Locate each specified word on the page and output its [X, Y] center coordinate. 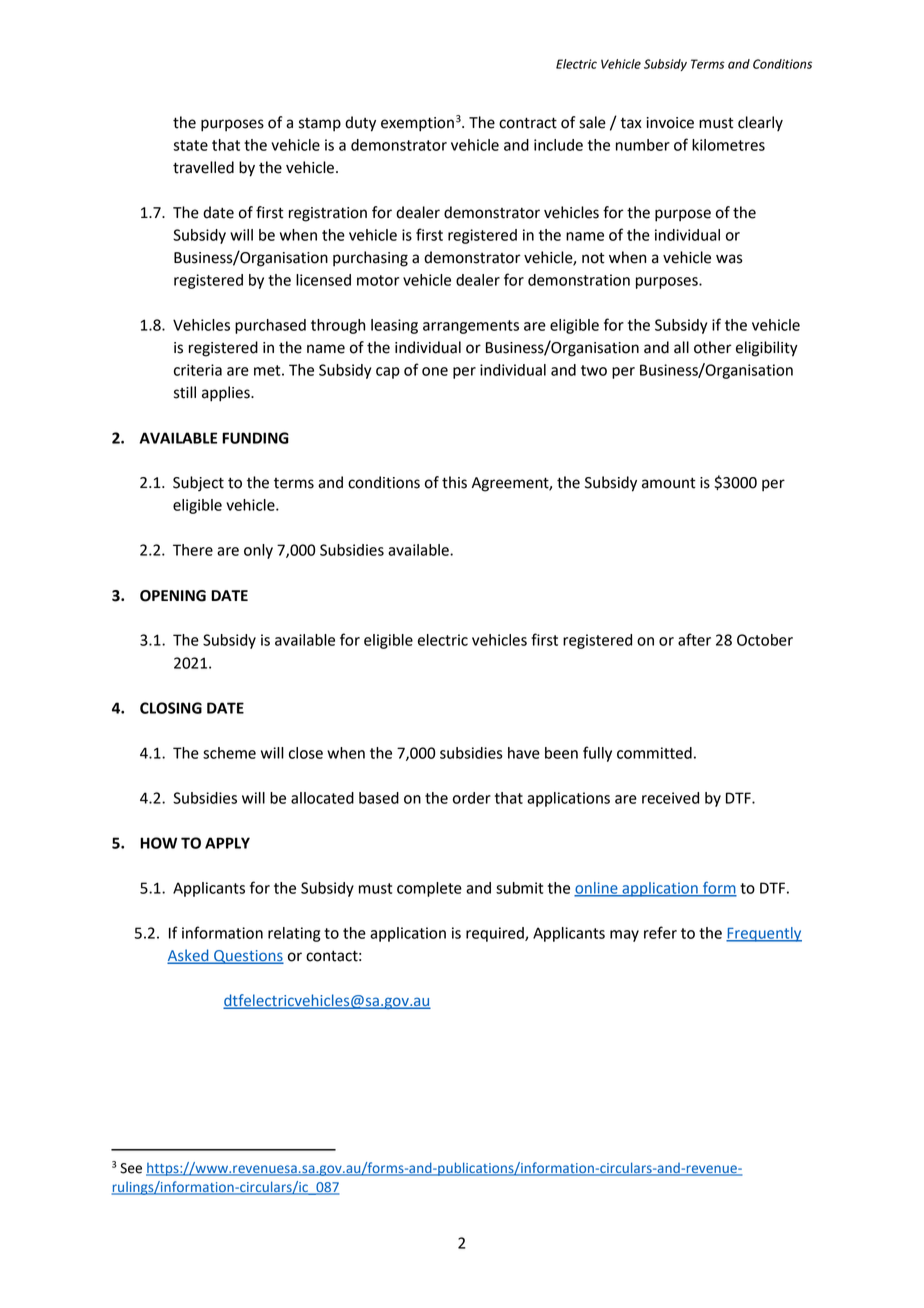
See [131, 1168]
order [472, 798]
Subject [198, 484]
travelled [203, 167]
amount [669, 483]
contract [528, 123]
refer [660, 932]
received [670, 798]
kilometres [728, 145]
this [454, 482]
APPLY [227, 843]
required [496, 934]
